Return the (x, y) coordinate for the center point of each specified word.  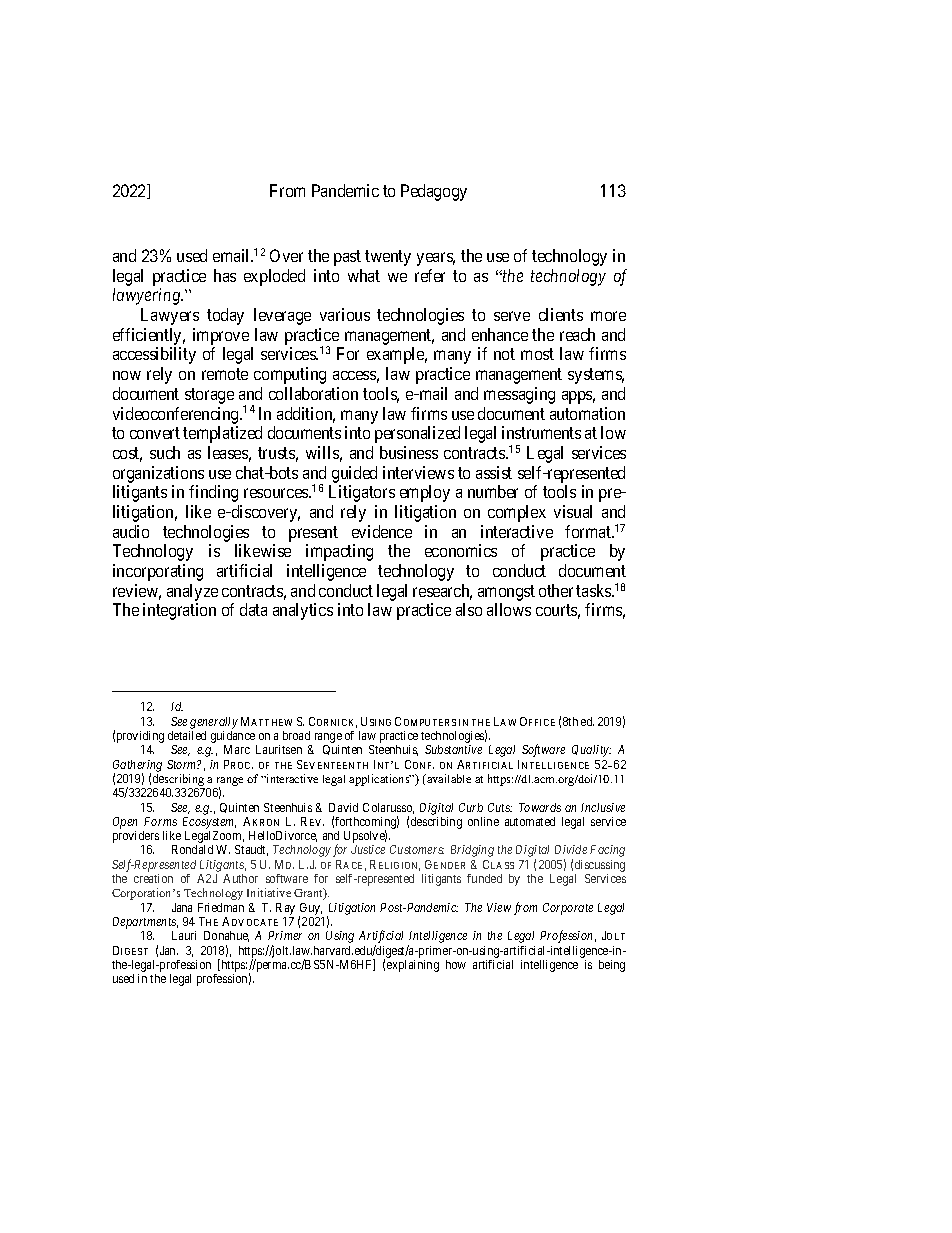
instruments (541, 432)
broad (296, 735)
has (225, 275)
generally (214, 723)
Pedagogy (434, 192)
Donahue (226, 936)
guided (354, 474)
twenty (388, 258)
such (165, 452)
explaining (413, 966)
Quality (591, 751)
